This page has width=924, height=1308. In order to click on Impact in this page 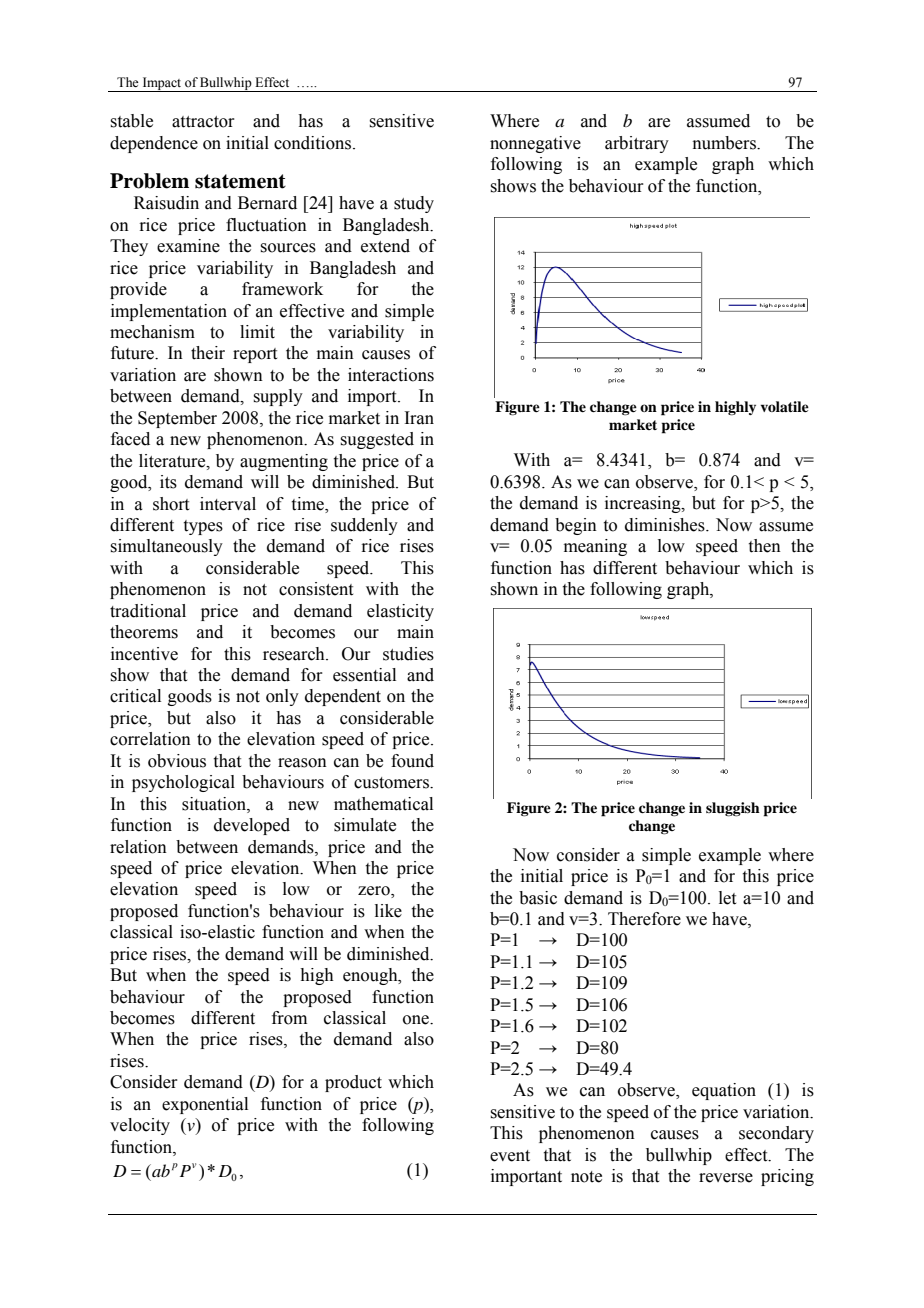, I will do `click(162, 84)`.
